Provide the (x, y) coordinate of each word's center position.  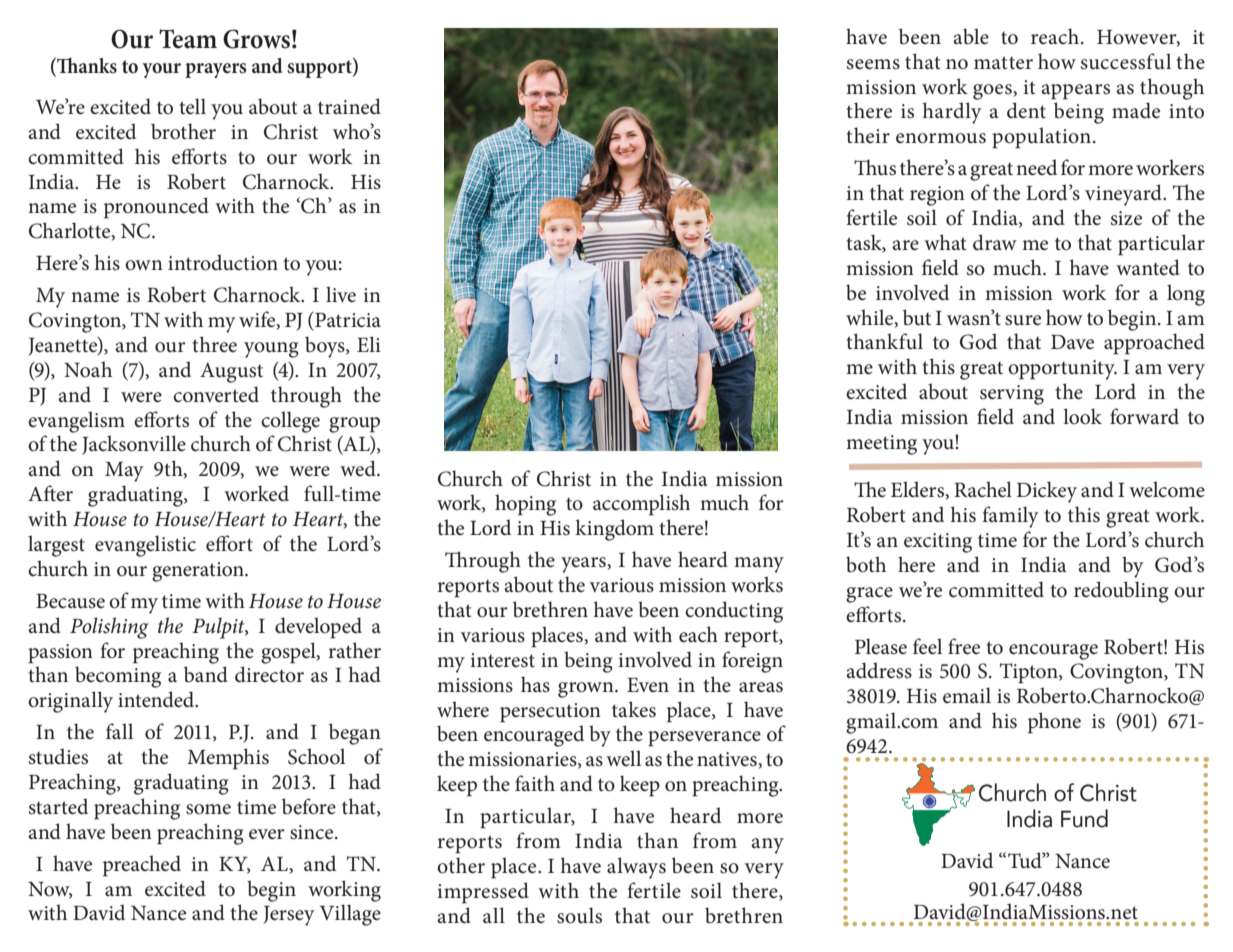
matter (1003, 63)
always (636, 868)
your (161, 70)
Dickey (1046, 492)
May (124, 472)
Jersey (289, 916)
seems (873, 64)
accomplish (641, 505)
